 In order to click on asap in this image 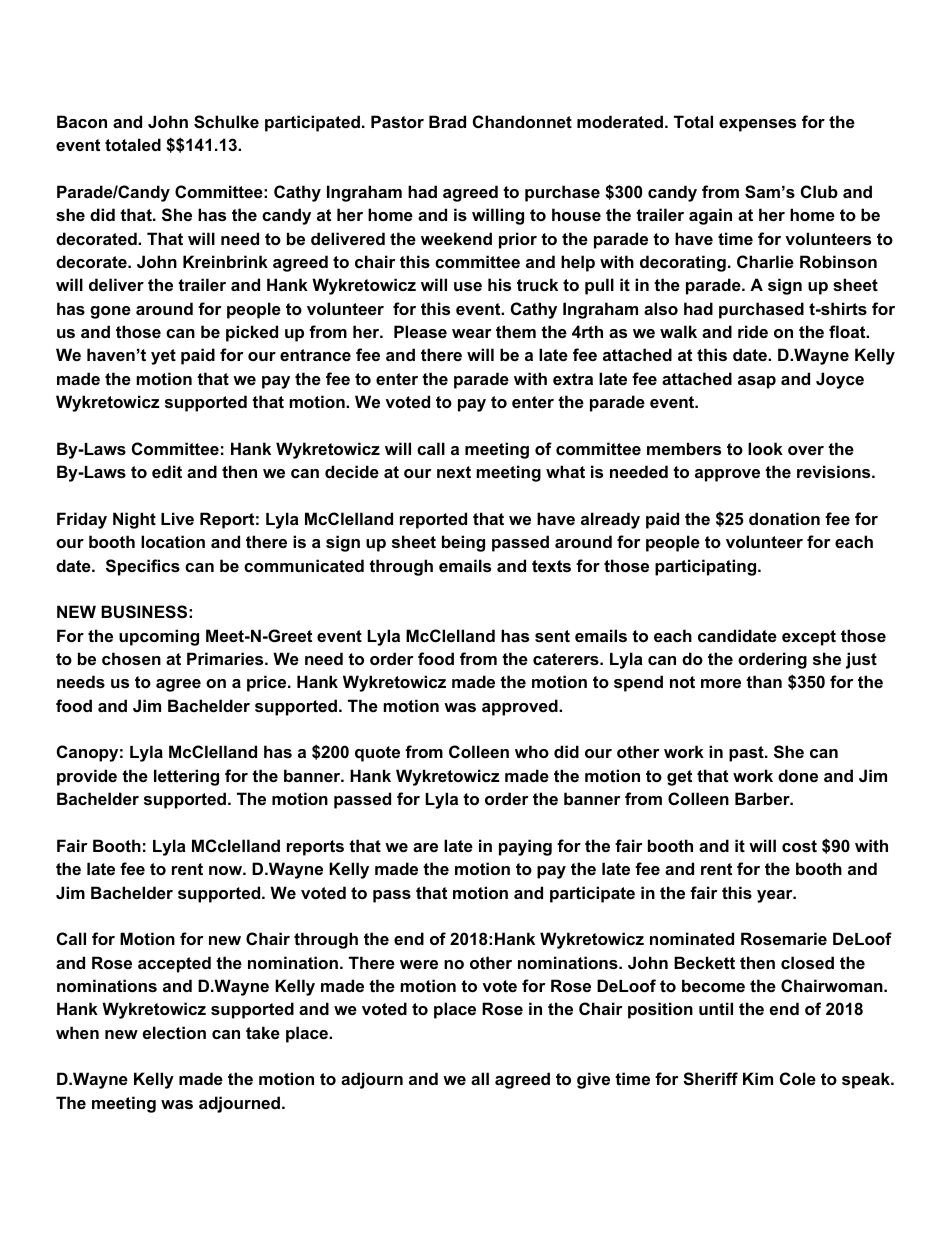, I will do `click(757, 382)`.
